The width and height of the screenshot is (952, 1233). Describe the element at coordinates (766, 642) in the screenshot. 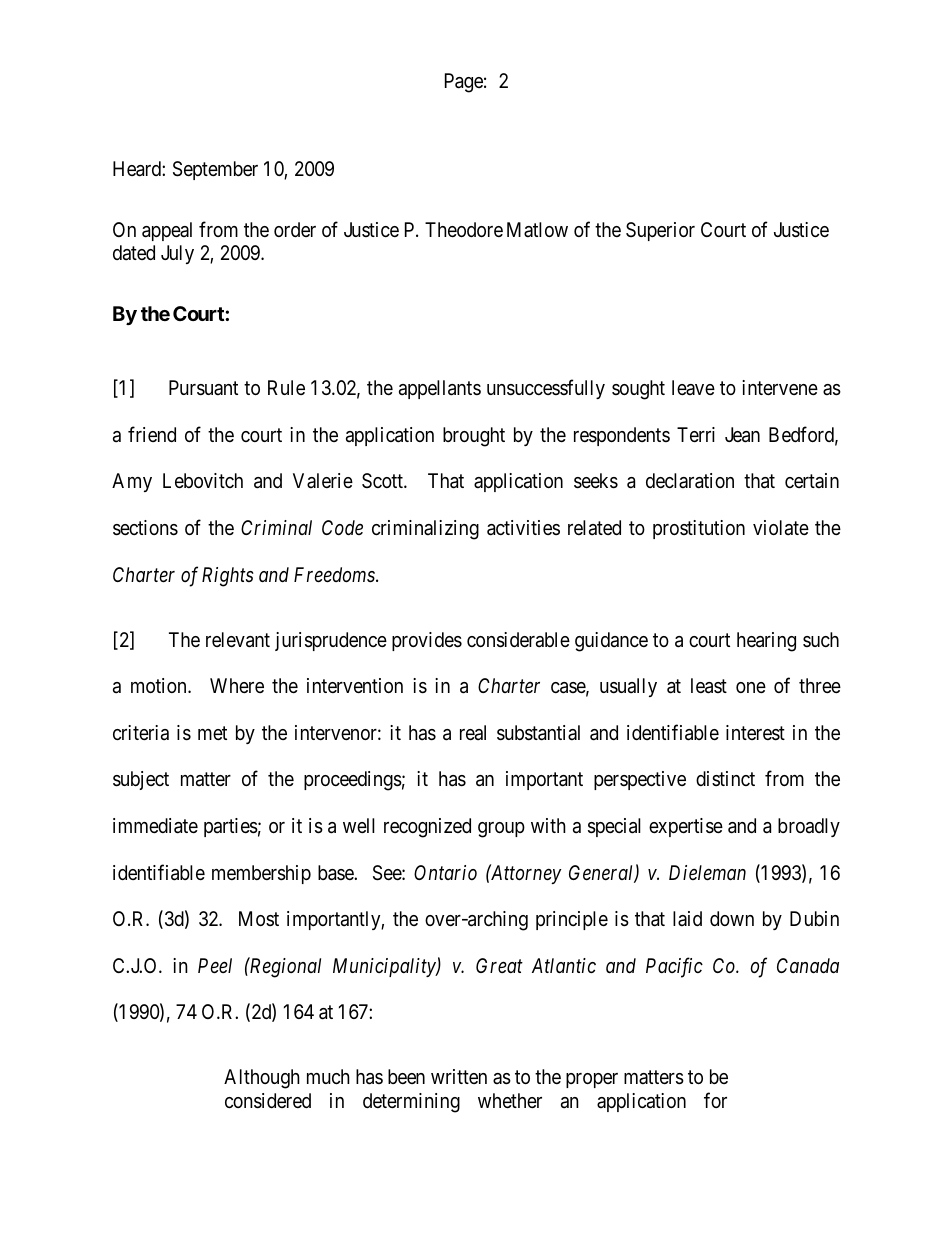

I see `hearing` at that location.
